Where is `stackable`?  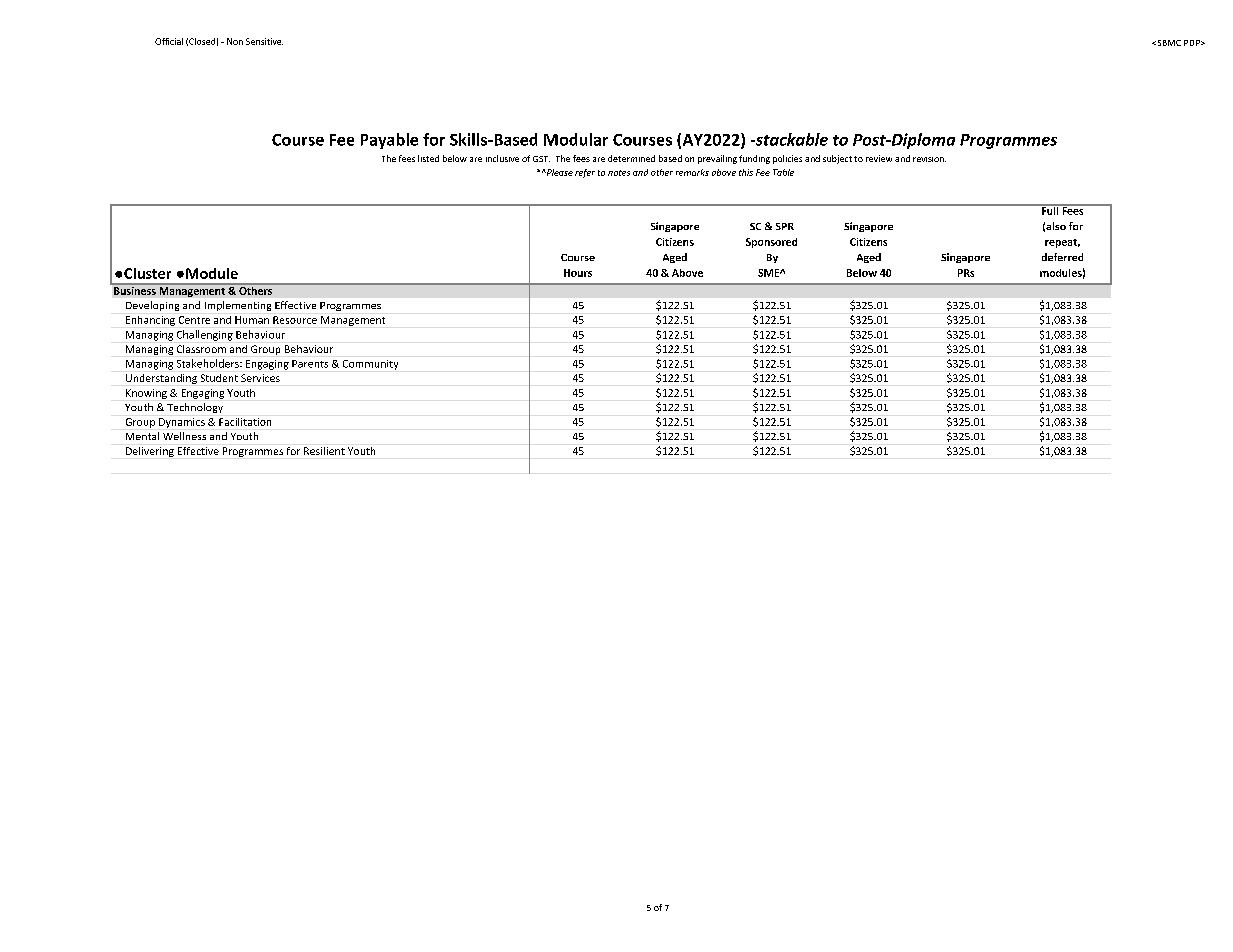
stackable is located at coordinates (790, 139).
